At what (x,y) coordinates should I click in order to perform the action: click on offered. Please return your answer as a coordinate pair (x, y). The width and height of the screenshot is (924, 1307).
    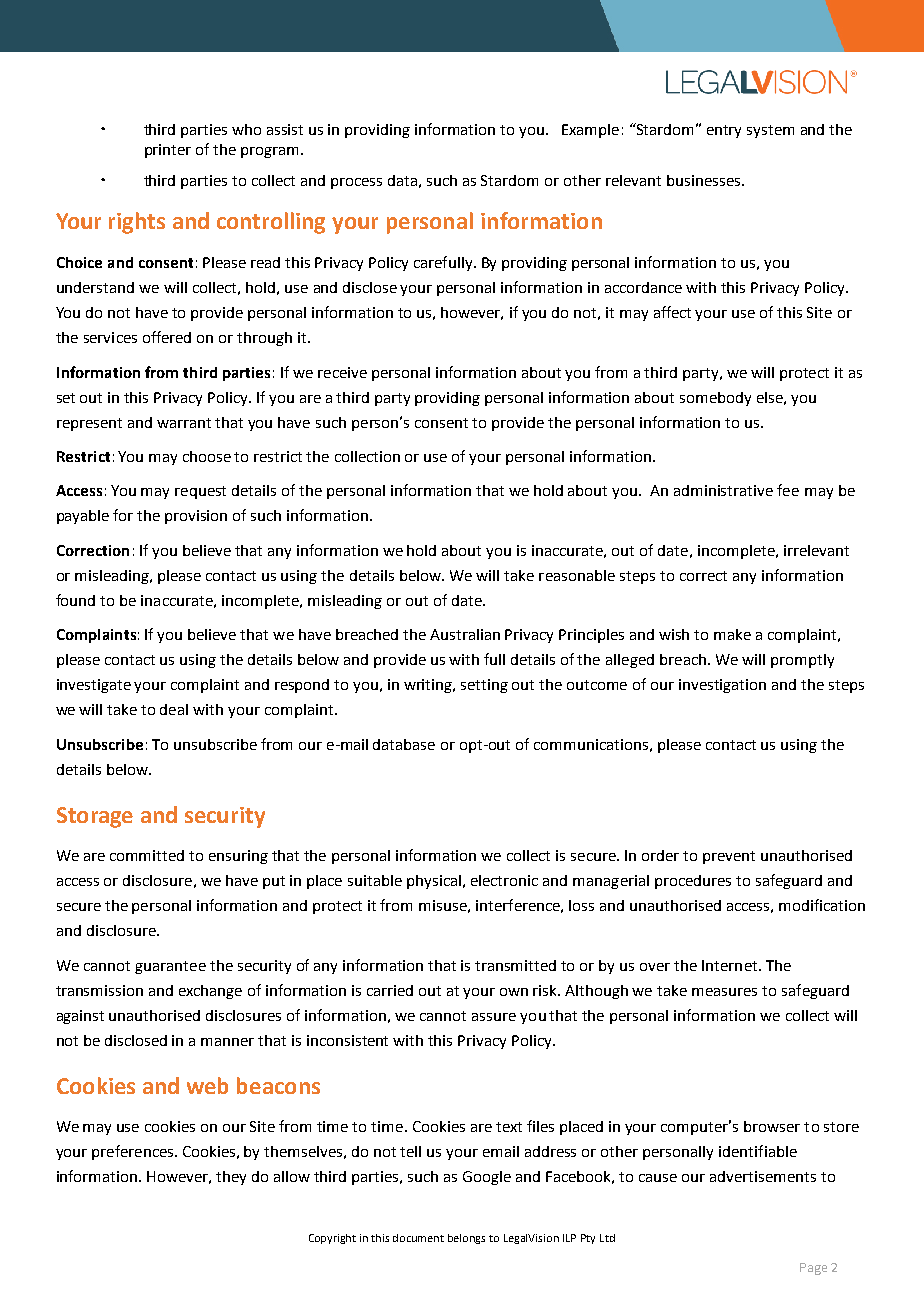
    Looking at the image, I should click on (167, 337).
